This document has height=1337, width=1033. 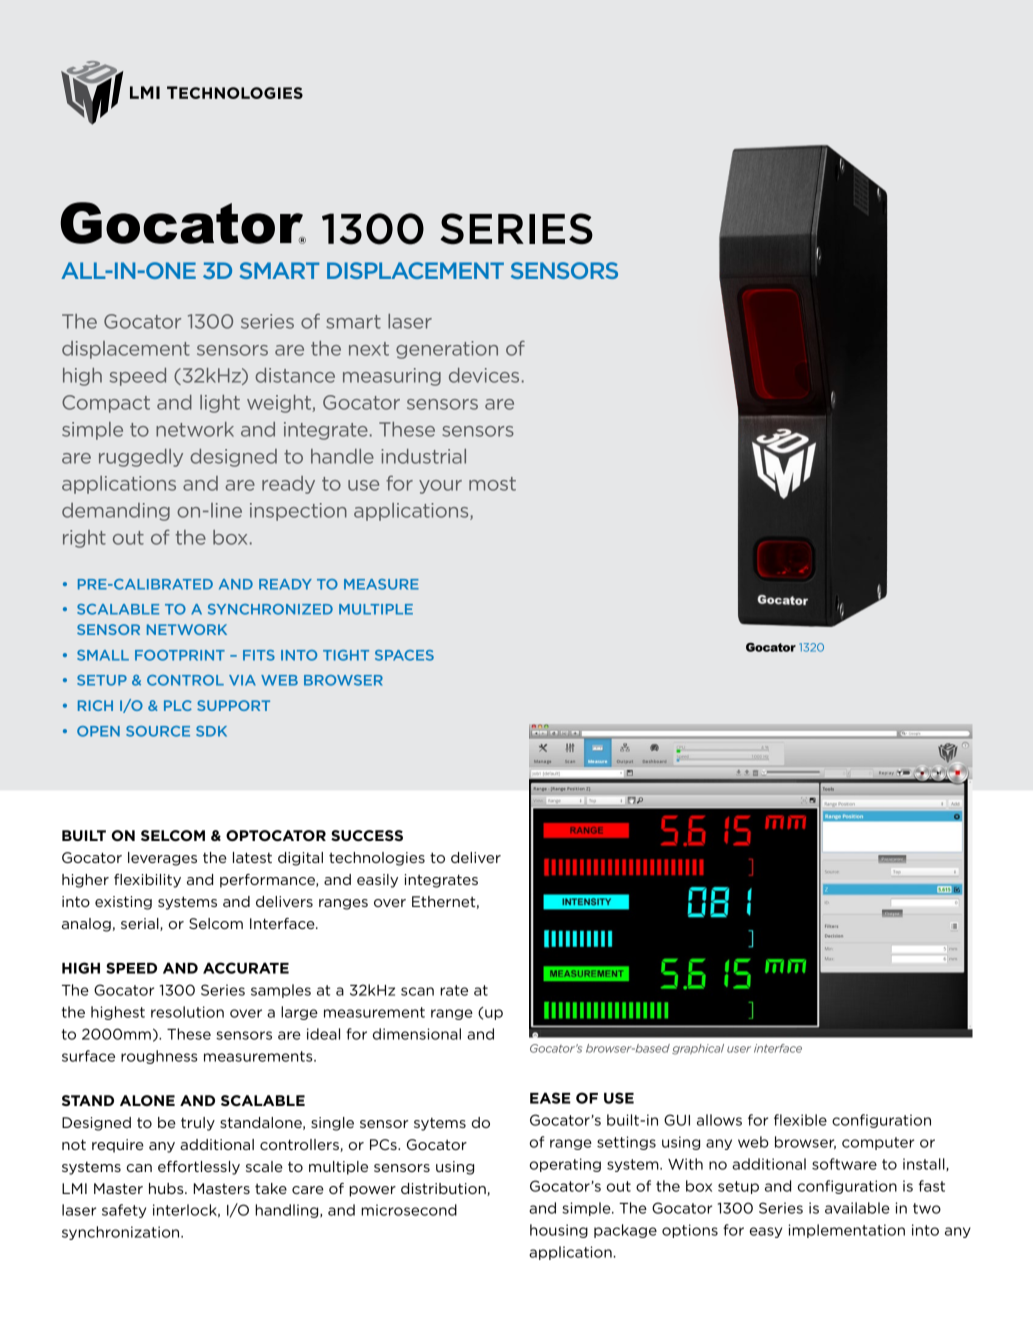 What do you see at coordinates (492, 484) in the document?
I see `most` at bounding box center [492, 484].
